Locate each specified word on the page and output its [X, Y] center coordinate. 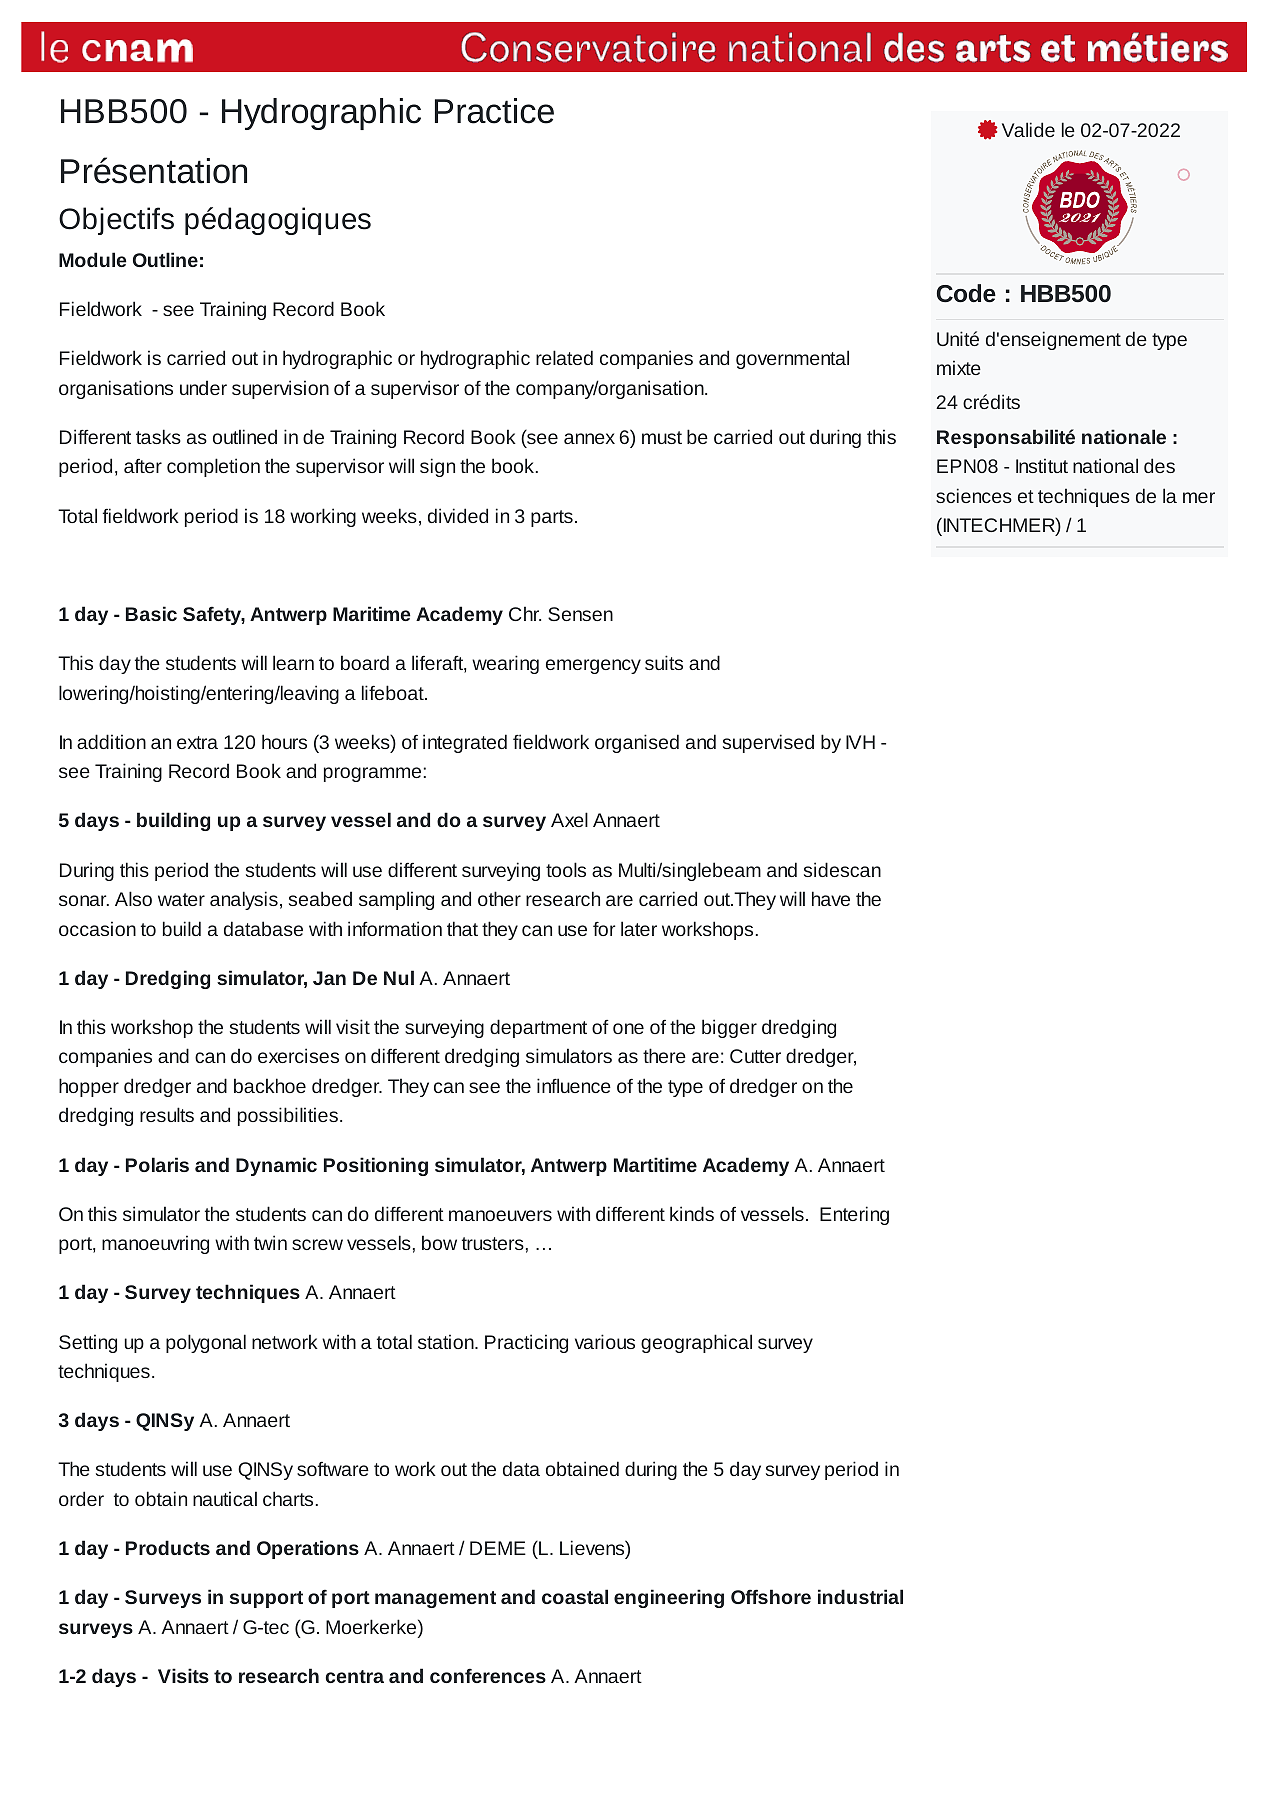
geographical [696, 1343]
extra [197, 742]
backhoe [270, 1085]
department [538, 1028]
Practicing [526, 1343]
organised [637, 743]
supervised [768, 743]
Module [93, 259]
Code [966, 293]
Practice [494, 111]
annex [589, 438]
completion [213, 467]
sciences [974, 495]
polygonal [206, 1343]
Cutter [755, 1056]
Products [168, 1547]
